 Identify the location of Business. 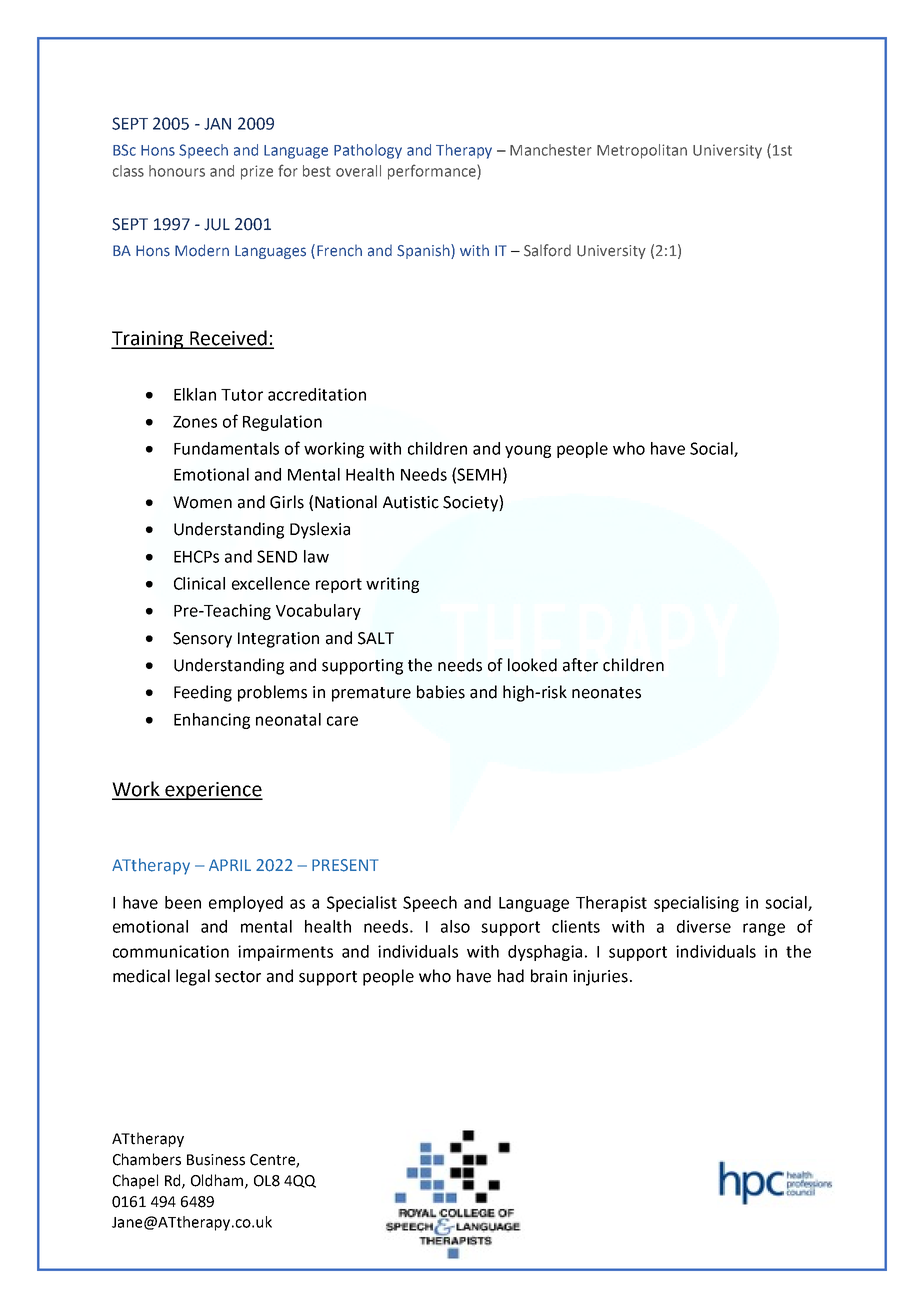
(216, 1160).
